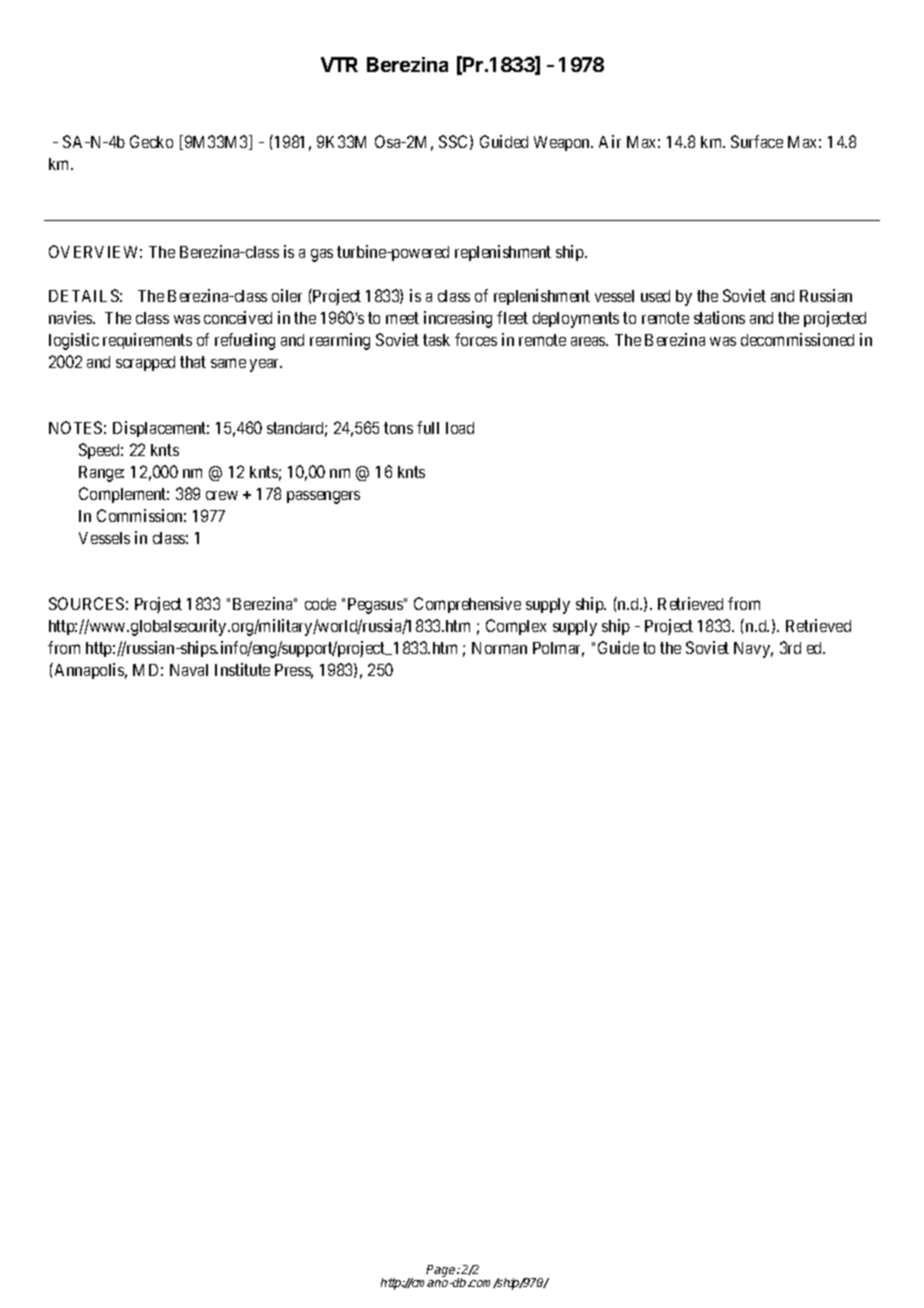 The image size is (924, 1308). Describe the element at coordinates (151, 141) in the page. I see `Gecko` at that location.
